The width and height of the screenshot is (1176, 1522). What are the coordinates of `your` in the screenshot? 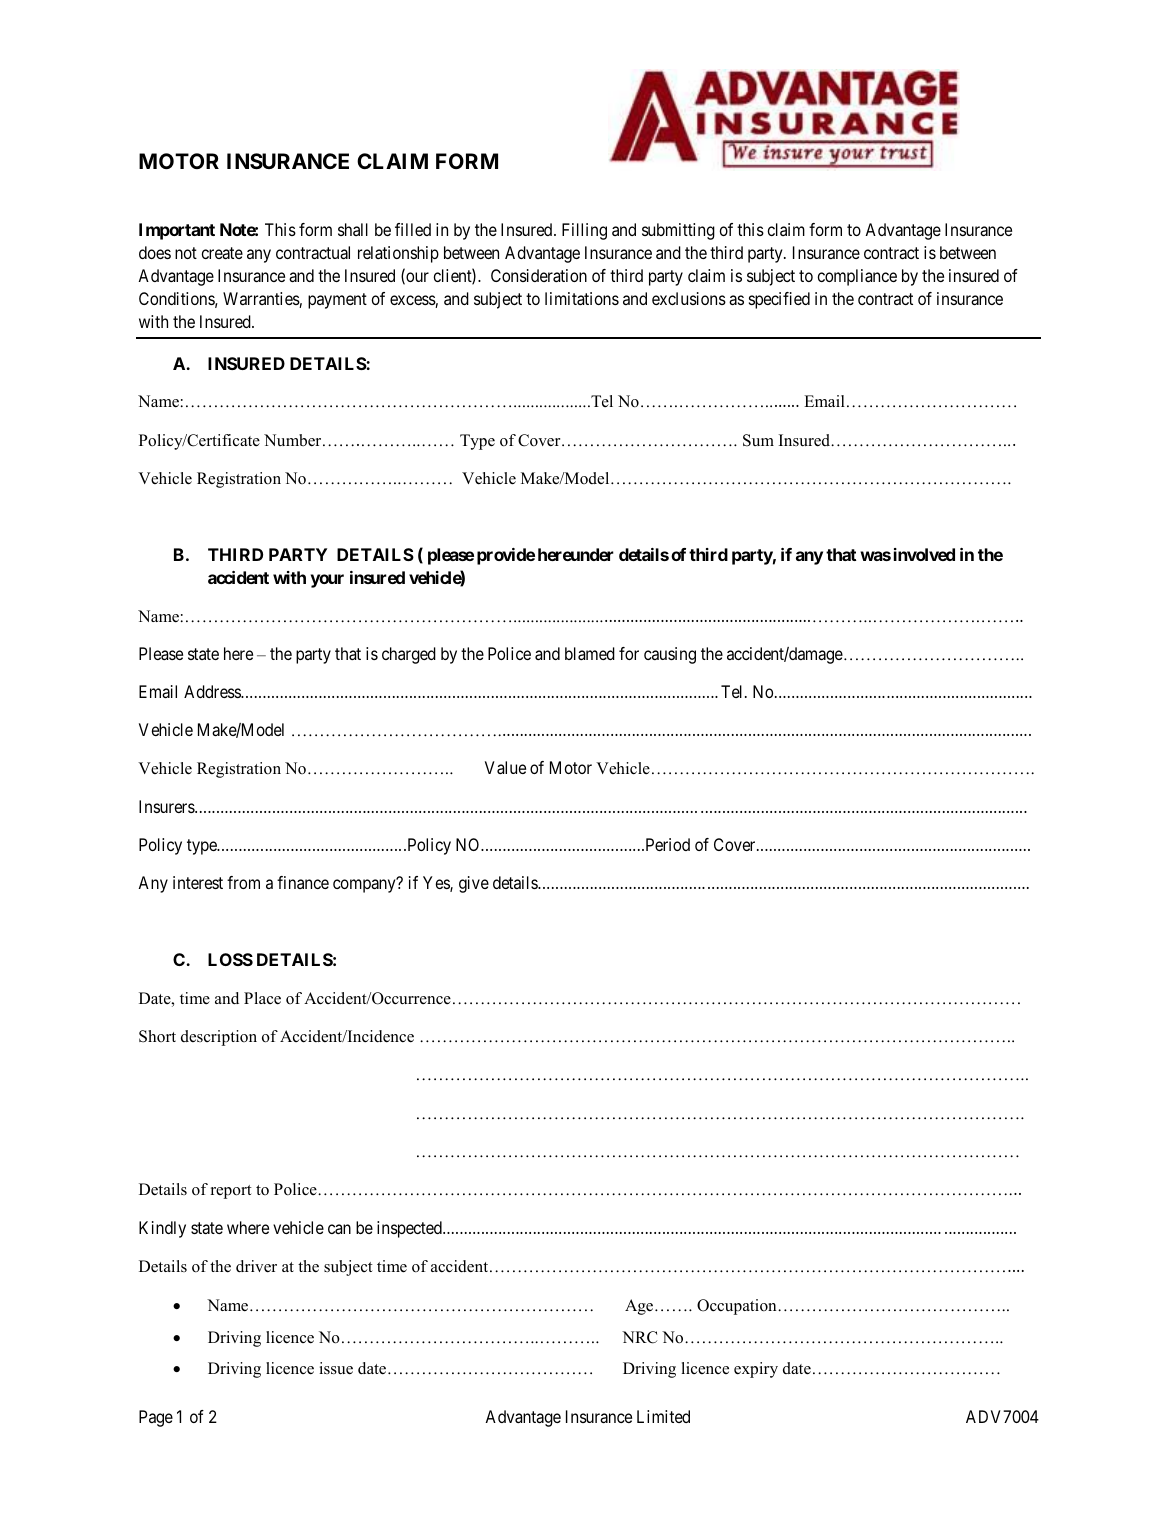 It's located at (327, 581).
